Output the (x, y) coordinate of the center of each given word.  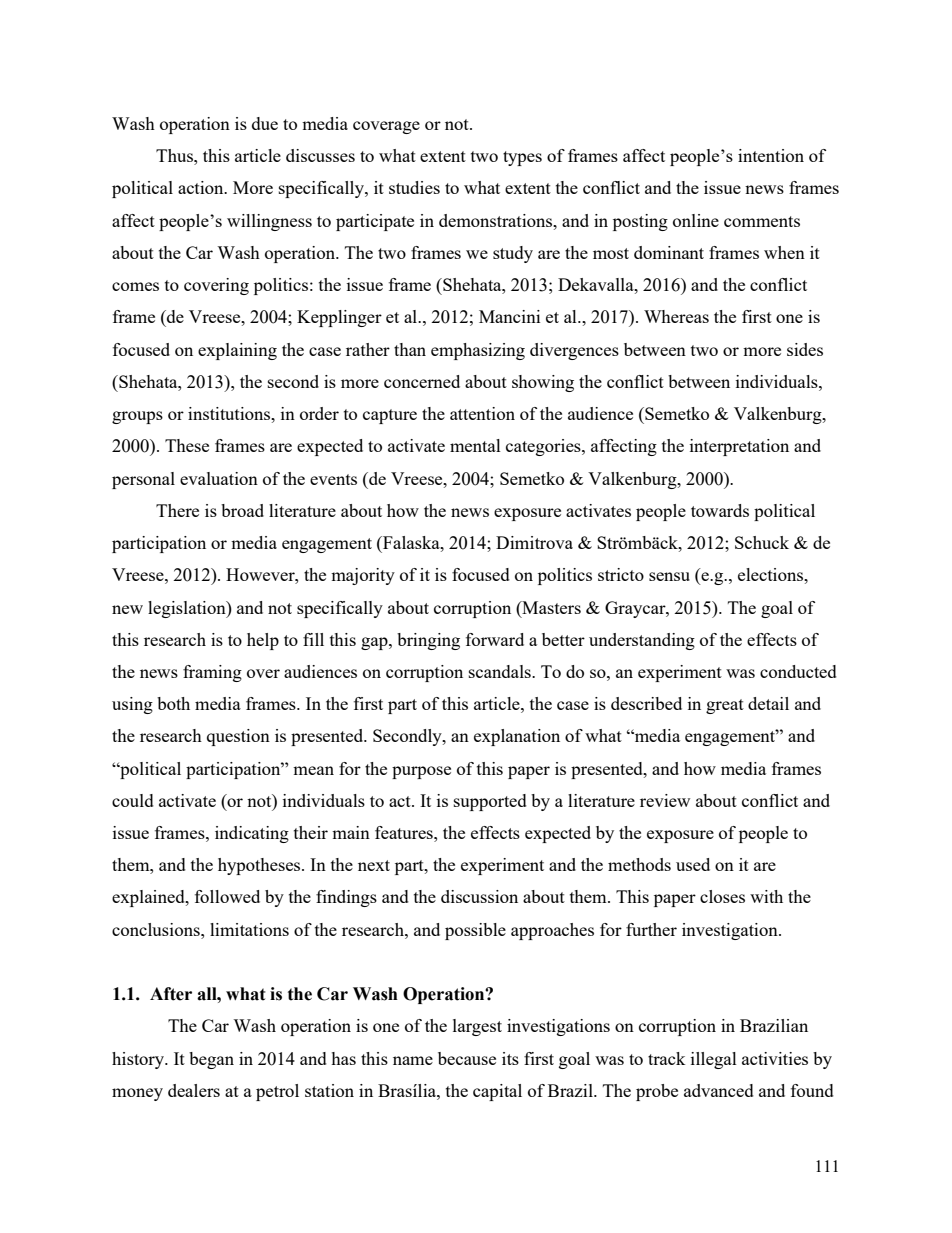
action (202, 187)
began (211, 1060)
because (467, 1058)
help (263, 641)
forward (495, 639)
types (522, 158)
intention (771, 155)
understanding (642, 641)
